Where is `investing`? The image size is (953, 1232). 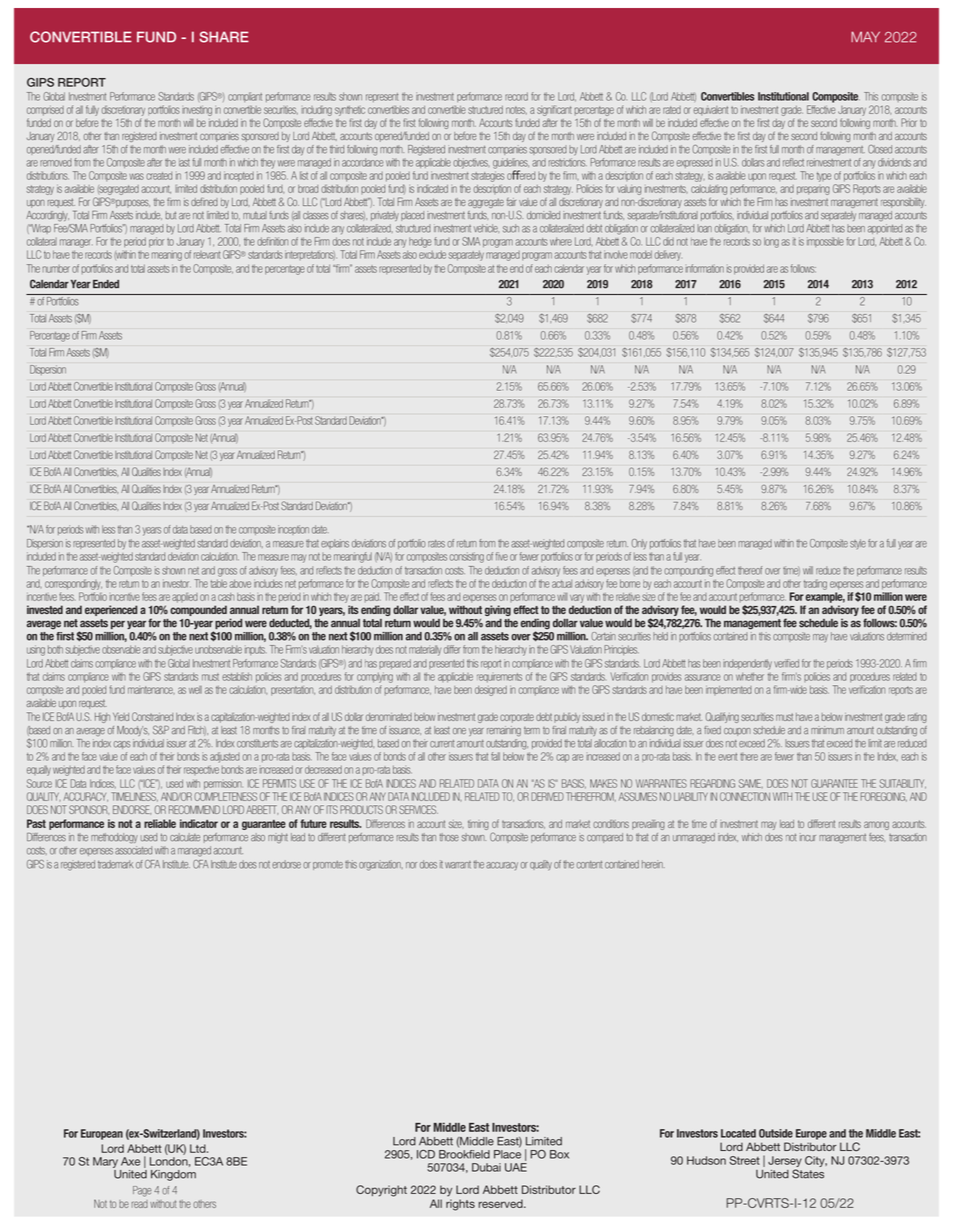
investing is located at coordinates (197, 111).
